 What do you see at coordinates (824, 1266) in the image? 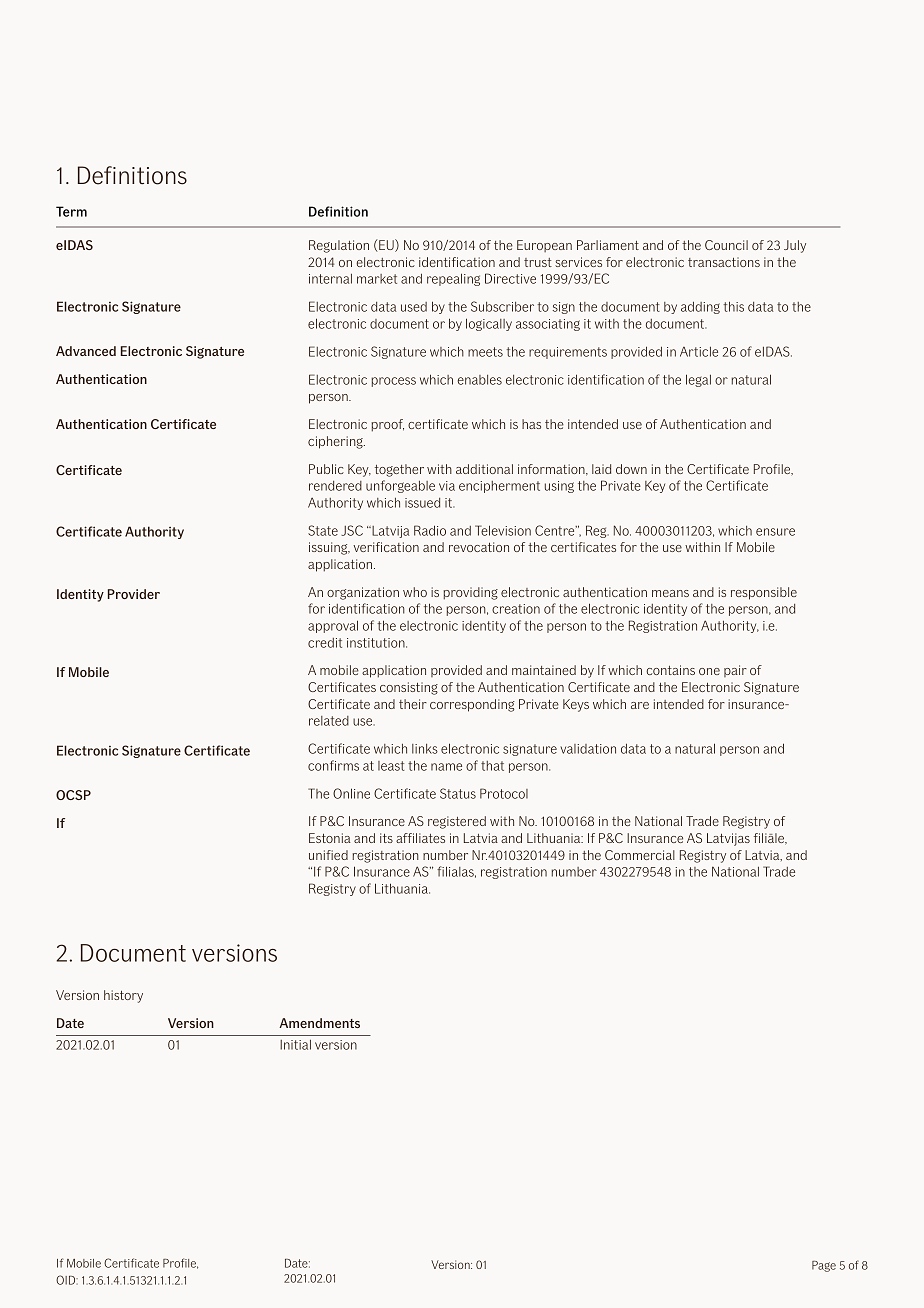
I see `Page` at bounding box center [824, 1266].
